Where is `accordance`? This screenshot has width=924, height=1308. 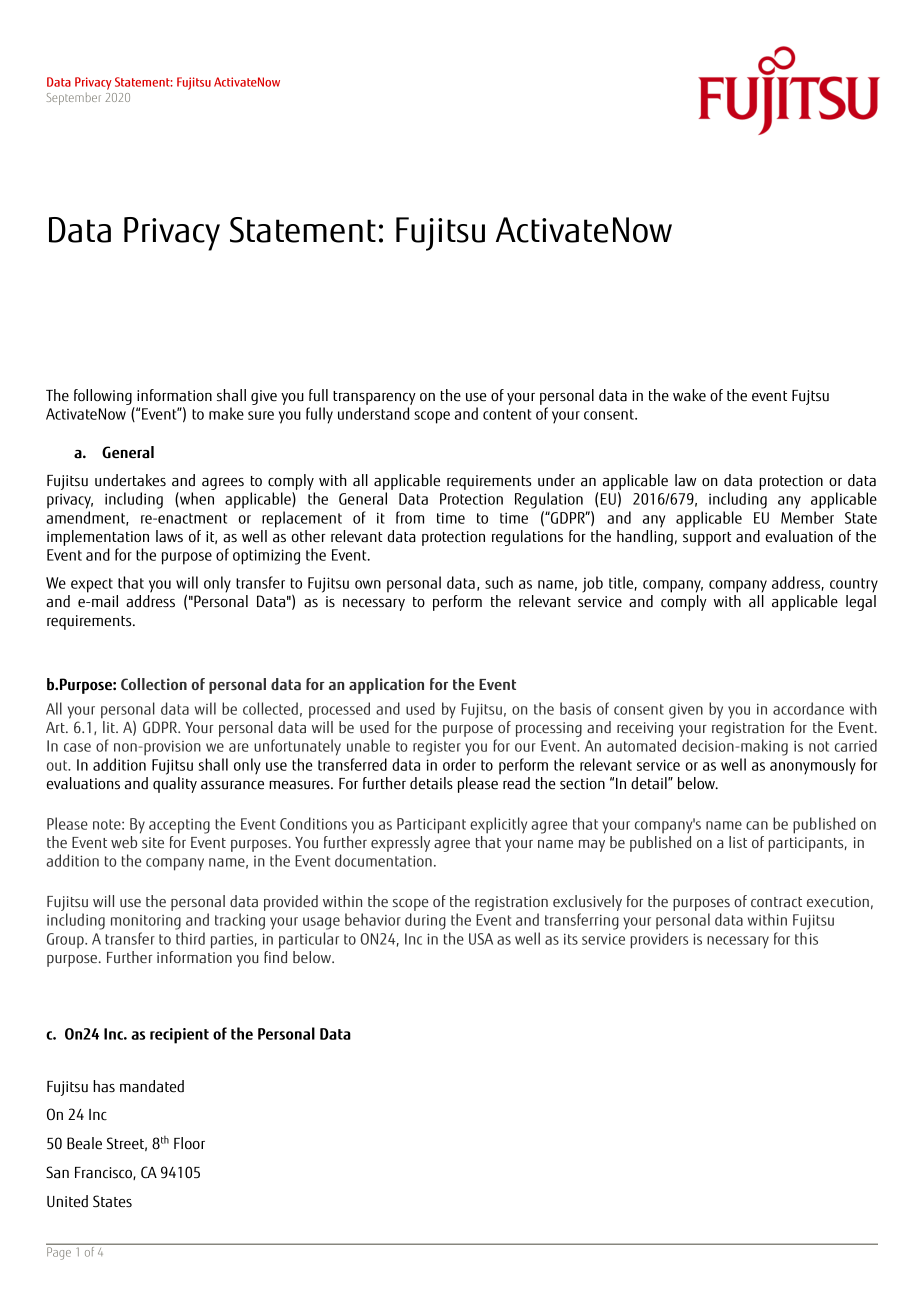 accordance is located at coordinates (808, 708).
